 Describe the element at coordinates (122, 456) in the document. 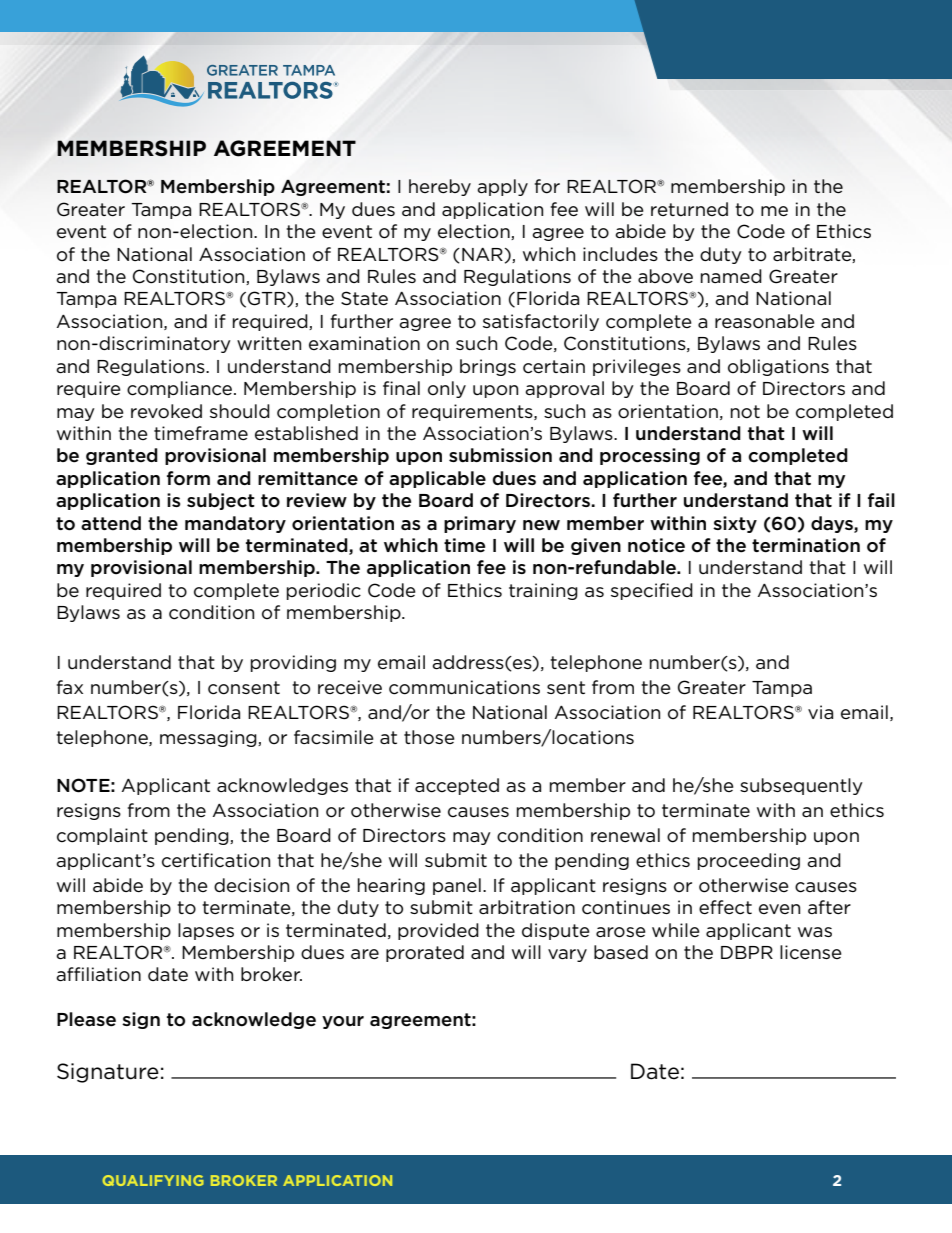

I see `granted` at that location.
